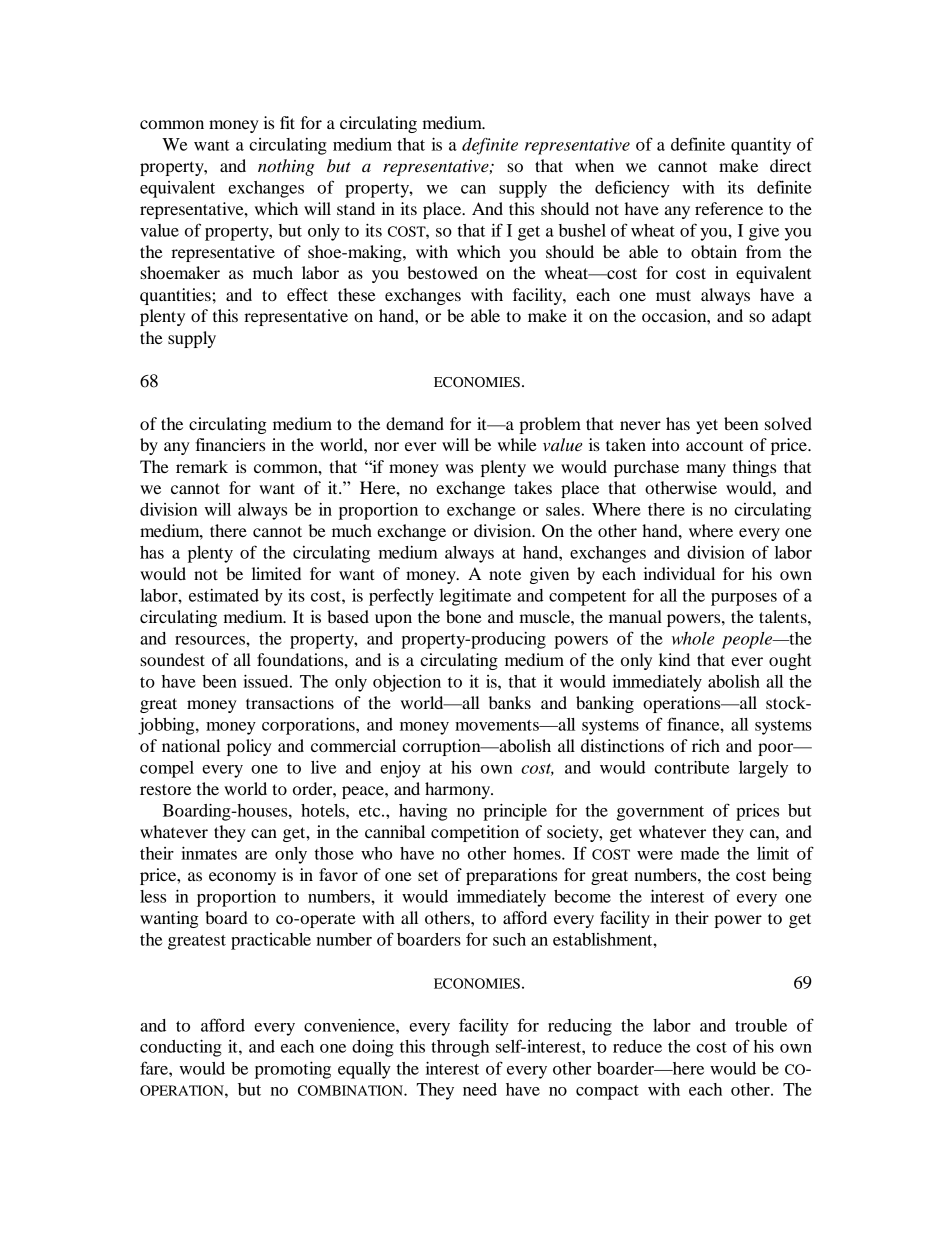 Image resolution: width=952 pixels, height=1233 pixels. Describe the element at coordinates (594, 165) in the image. I see `when` at that location.
